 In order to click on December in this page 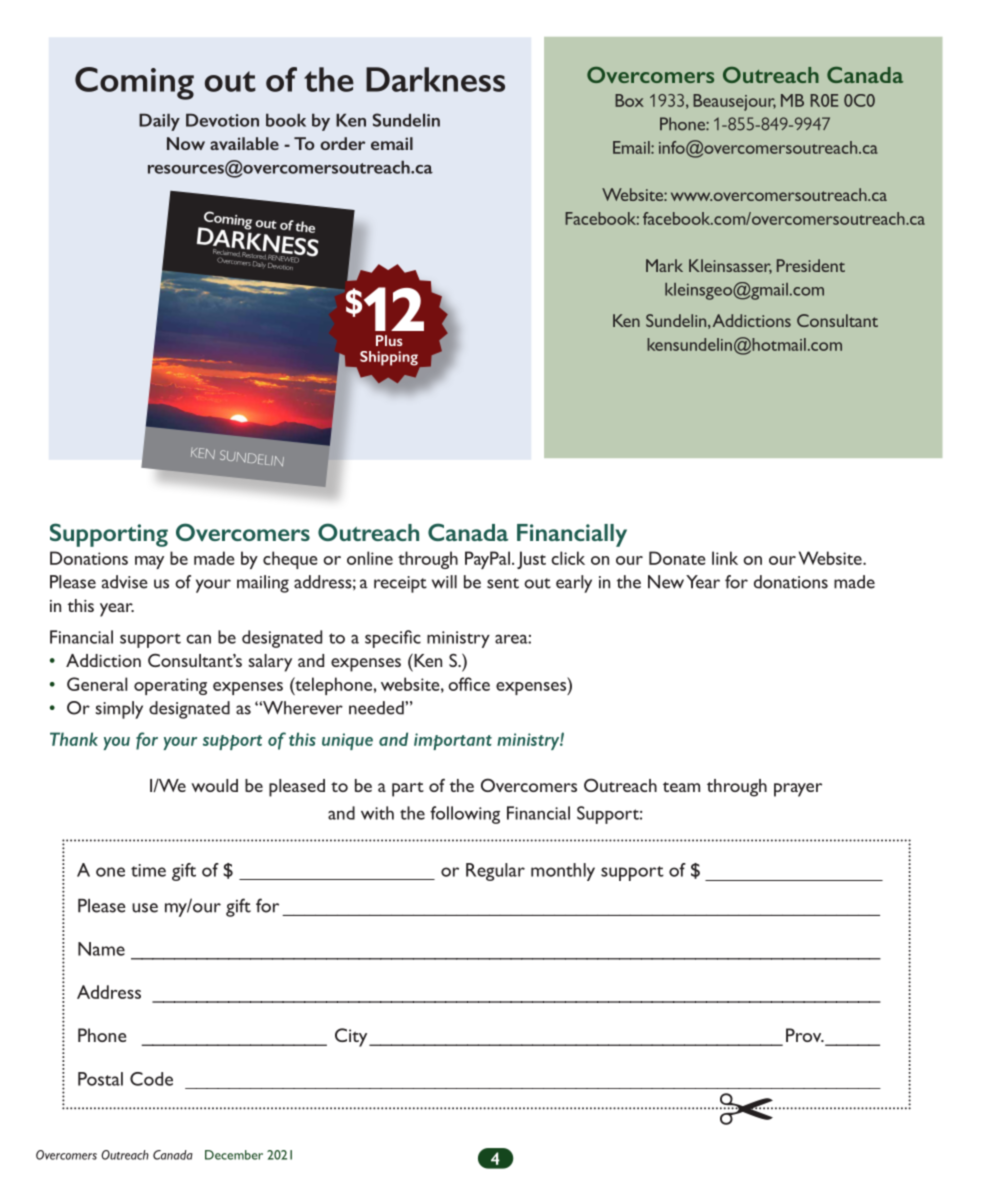, I will do `click(234, 1155)`.
